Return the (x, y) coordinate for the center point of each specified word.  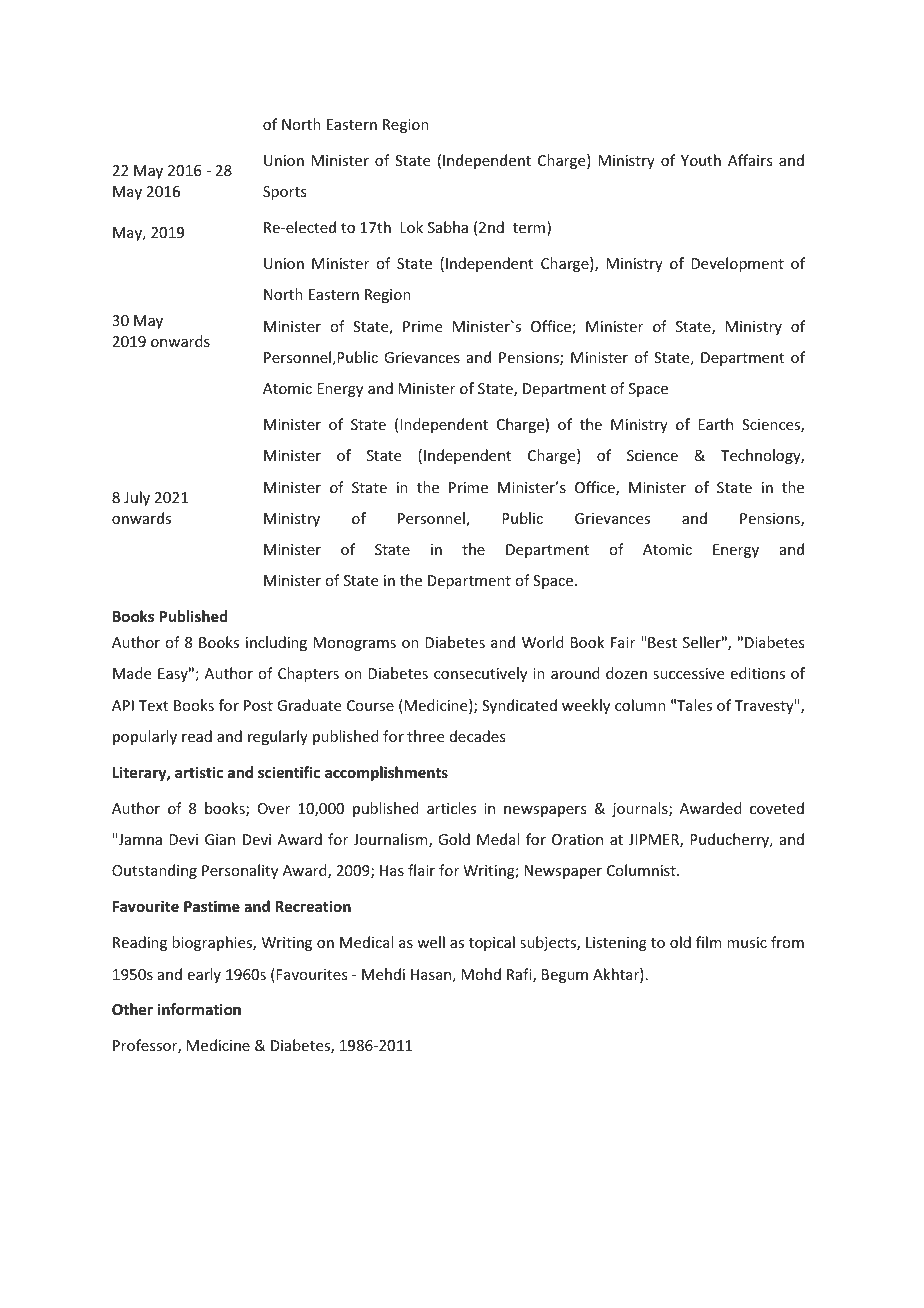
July (137, 498)
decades (477, 736)
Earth (715, 424)
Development (737, 264)
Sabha (448, 227)
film (709, 942)
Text (153, 705)
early (204, 975)
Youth (701, 160)
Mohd (481, 974)
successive (688, 673)
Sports (284, 193)
